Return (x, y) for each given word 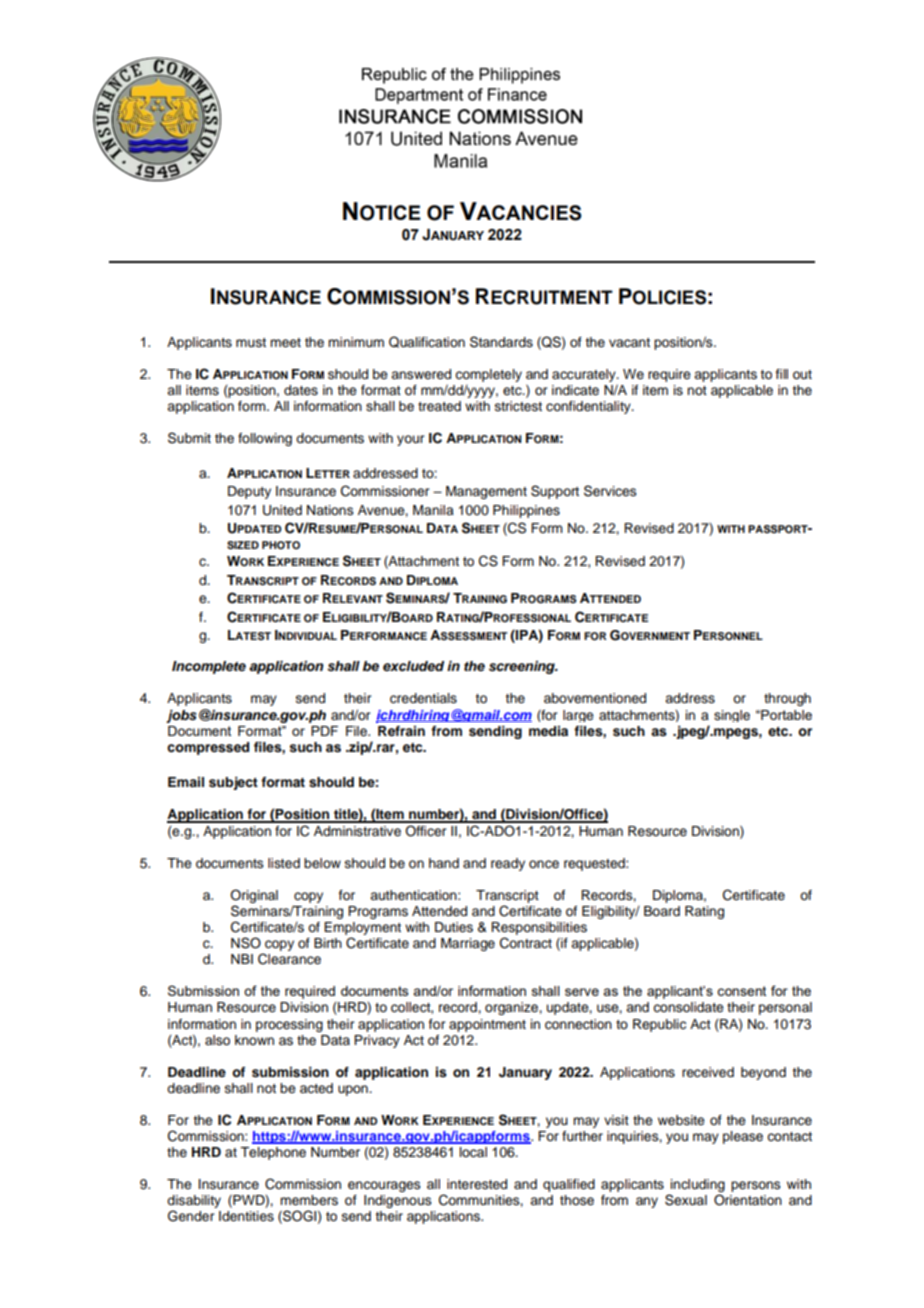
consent (741, 991)
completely (488, 375)
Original (254, 896)
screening (523, 667)
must (251, 342)
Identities (246, 1216)
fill (782, 374)
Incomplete (209, 667)
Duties (454, 927)
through (787, 699)
